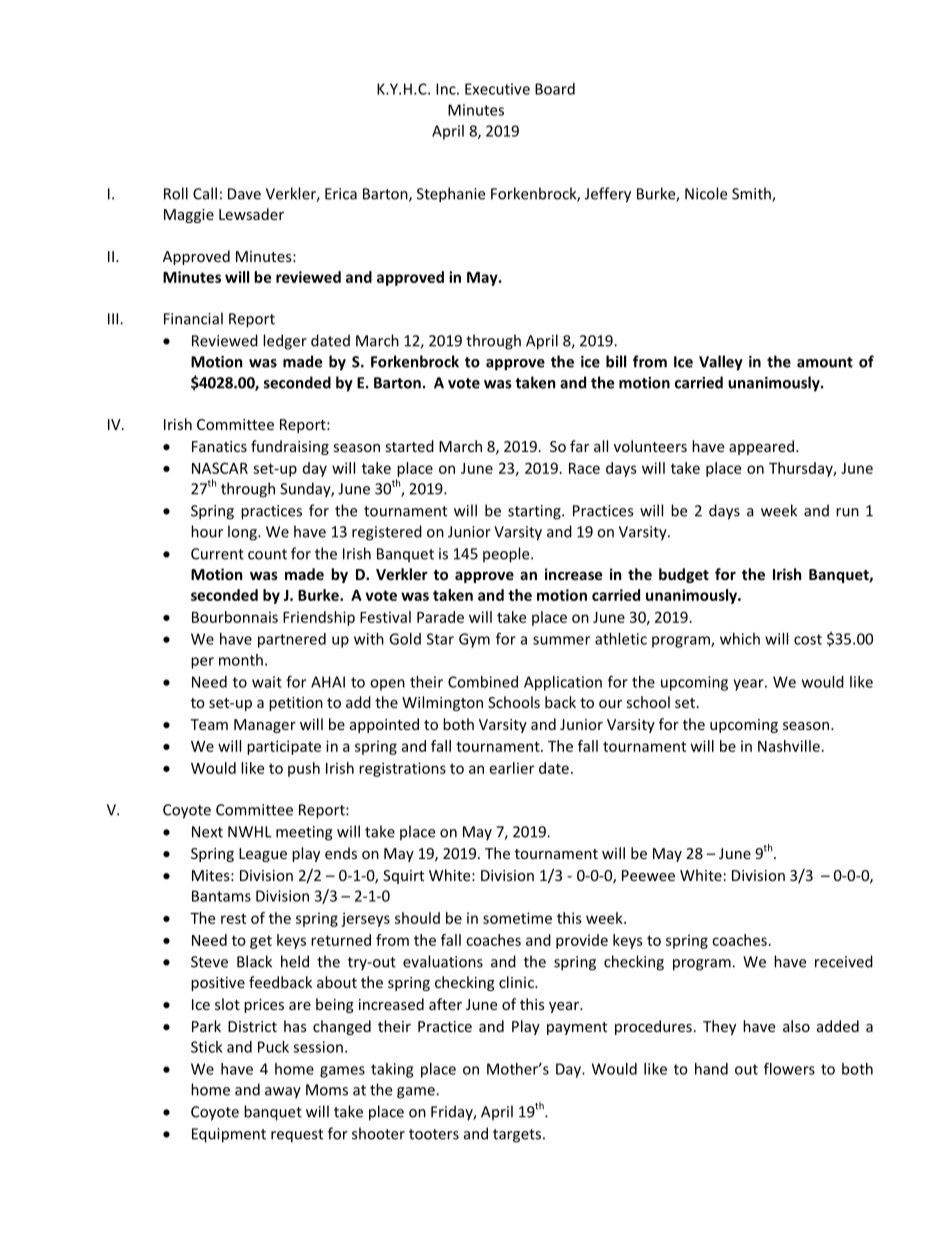 This screenshot has height=1233, width=952. Describe the element at coordinates (761, 447) in the screenshot. I see `appeared` at that location.
